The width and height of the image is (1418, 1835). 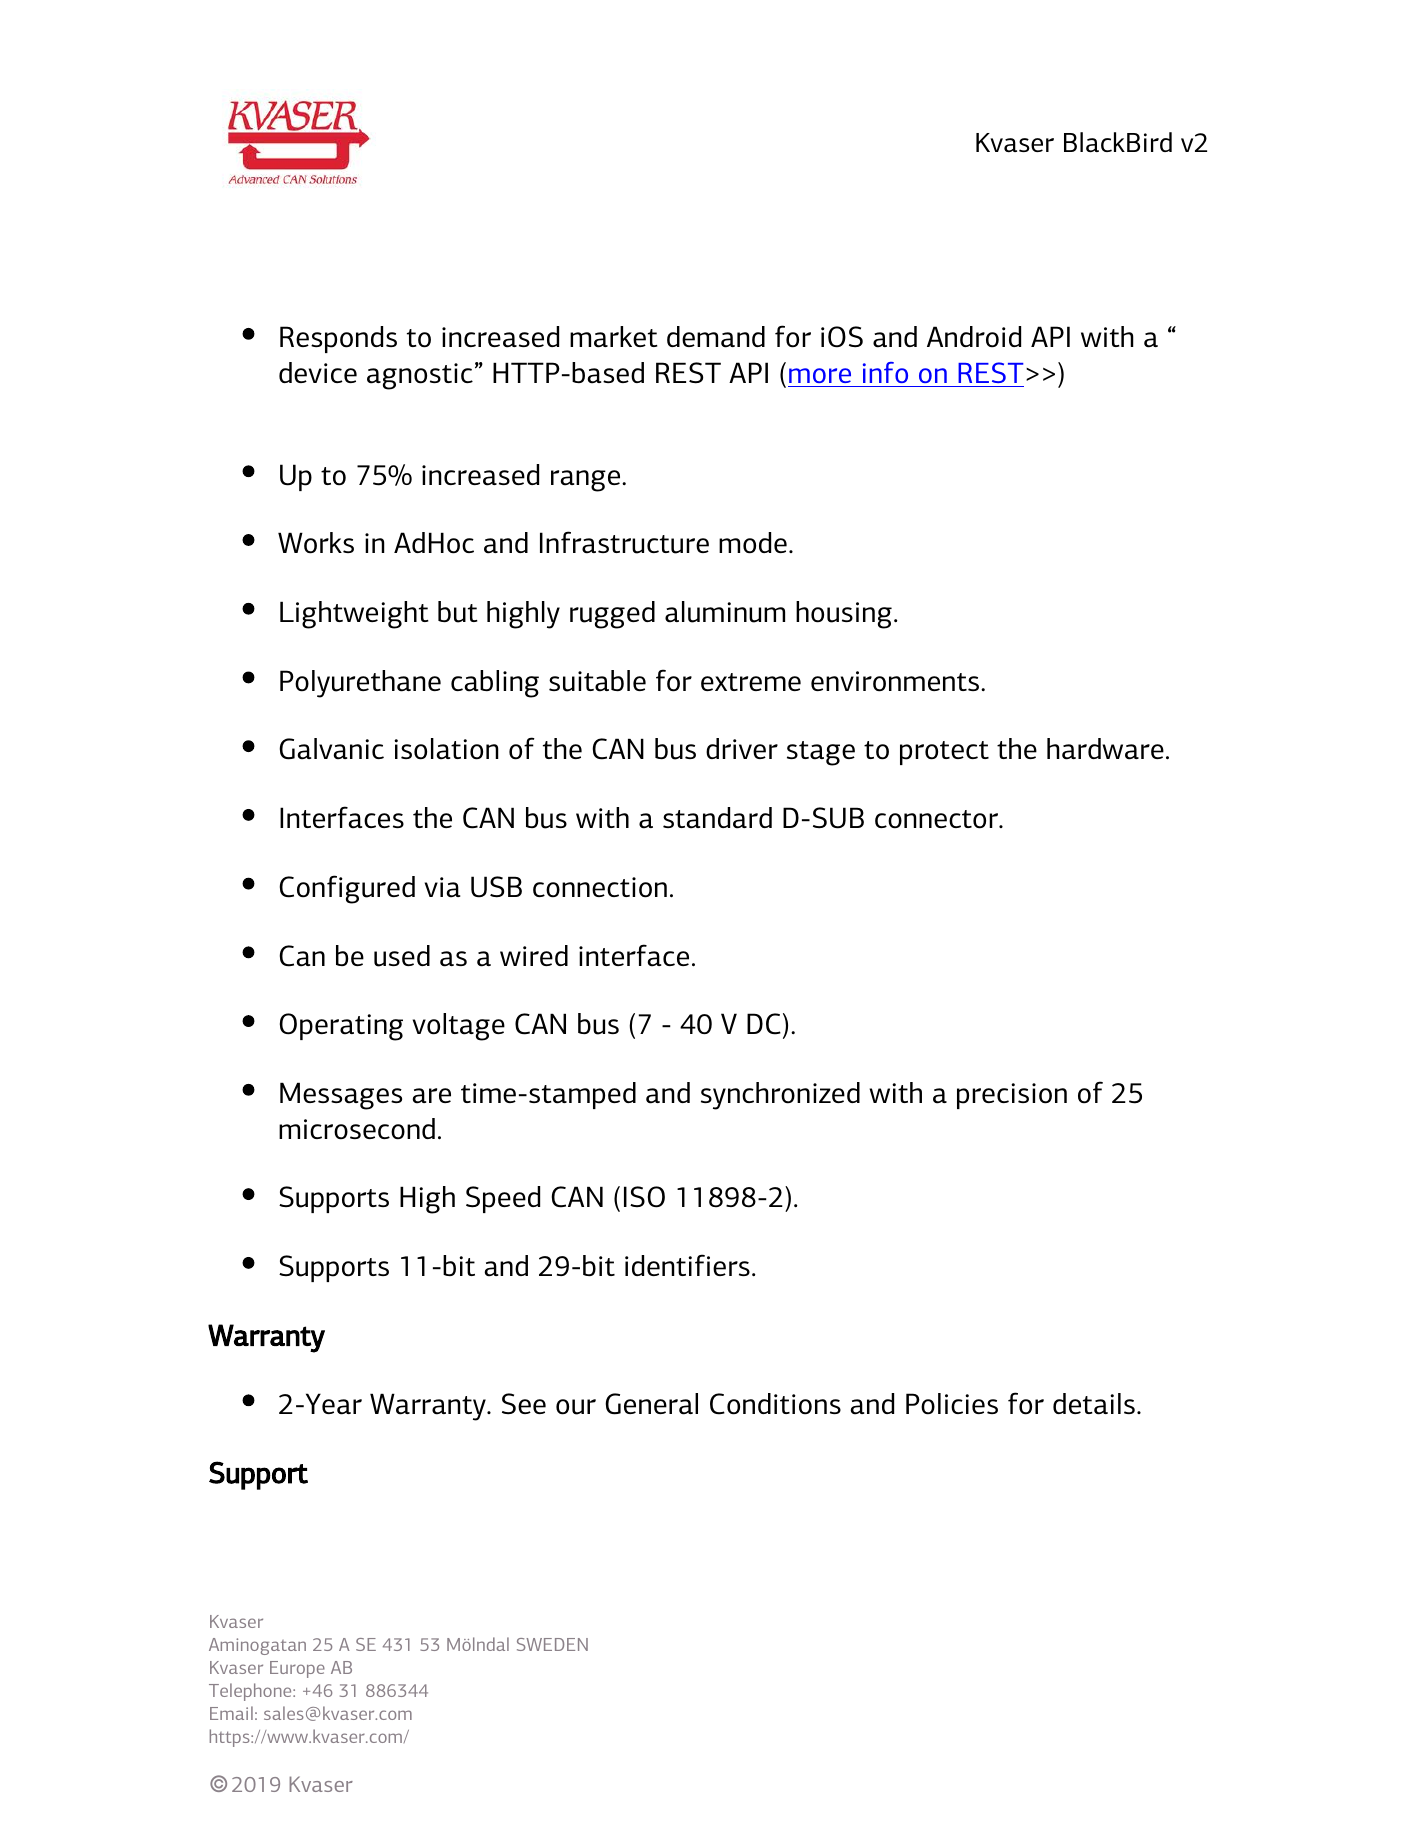 I want to click on Europe, so click(x=297, y=1669).
